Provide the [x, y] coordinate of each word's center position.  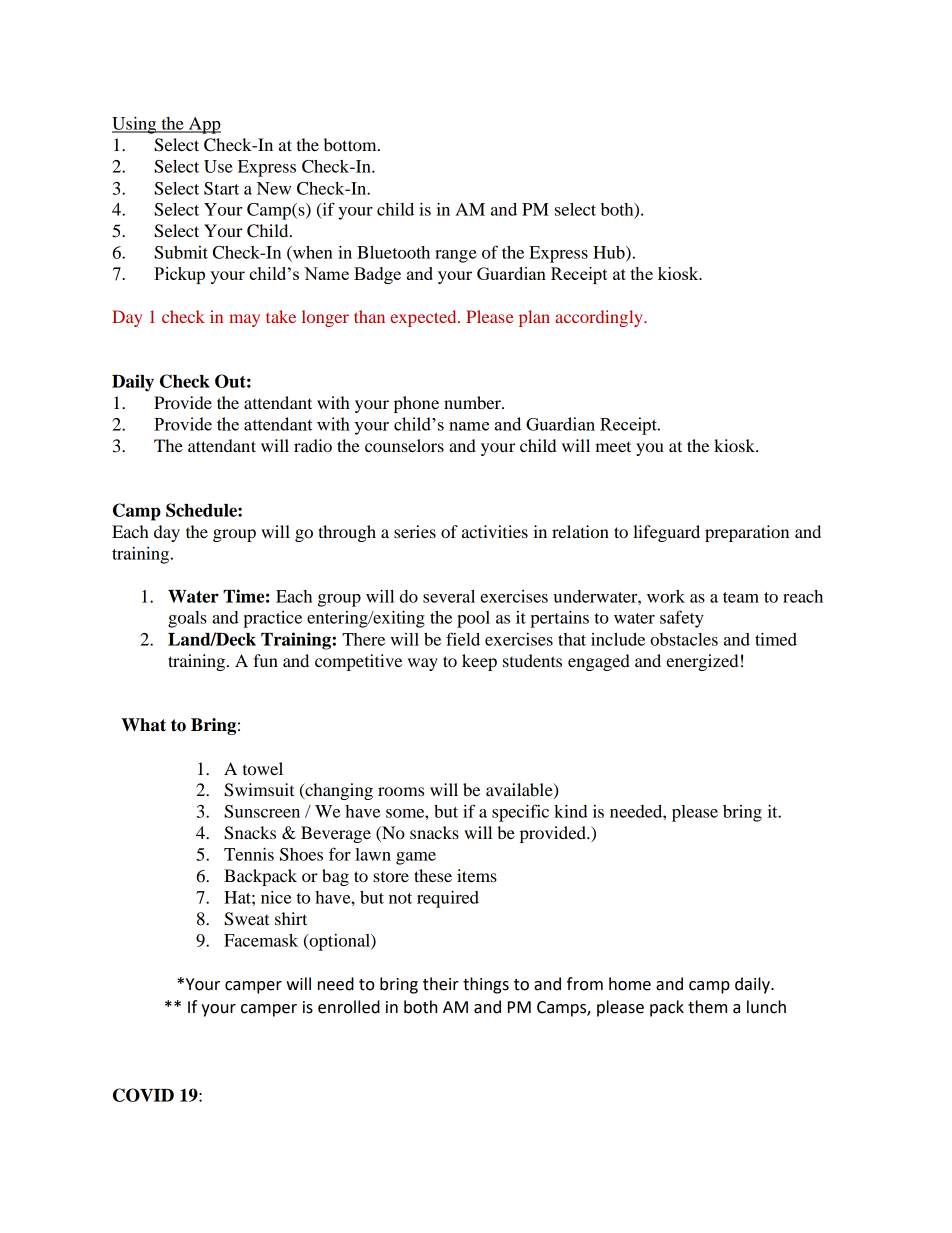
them [707, 1007]
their [441, 984]
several [449, 596]
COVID [143, 1095]
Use [218, 166]
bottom [351, 144]
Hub [610, 253]
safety [682, 619]
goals [187, 619]
